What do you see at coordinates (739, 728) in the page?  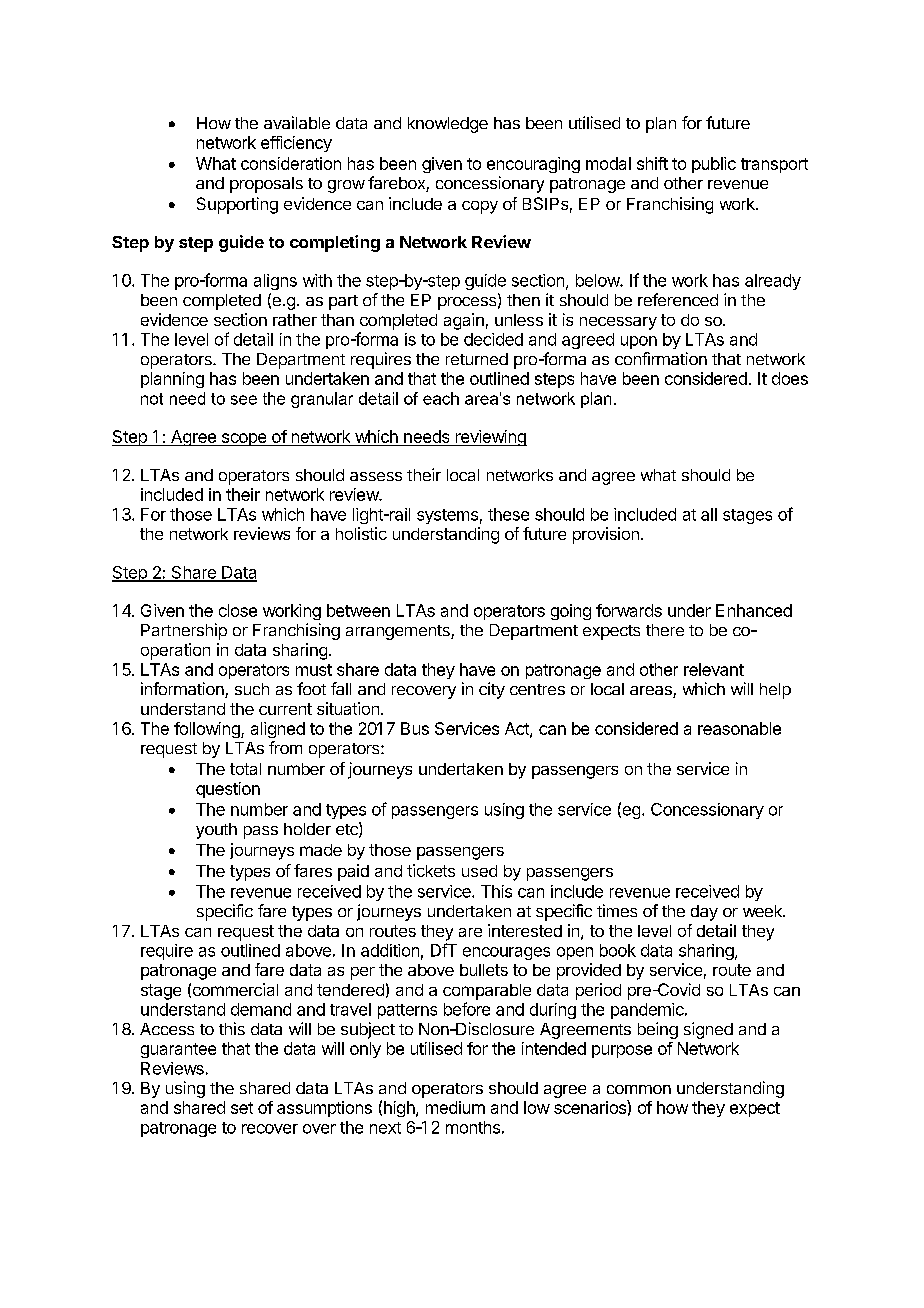 I see `reasonable` at bounding box center [739, 728].
